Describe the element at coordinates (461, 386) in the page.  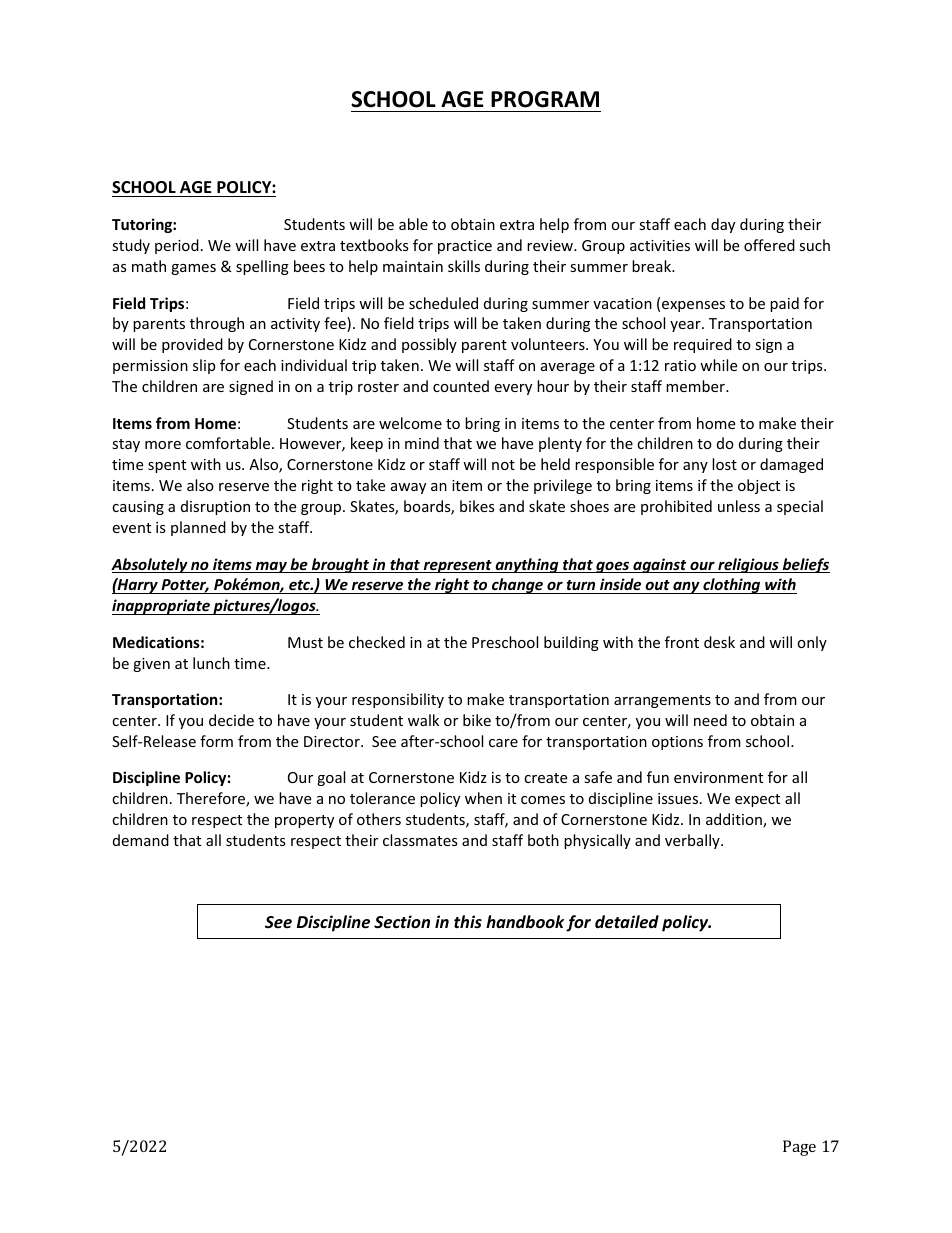
I see `counted` at that location.
